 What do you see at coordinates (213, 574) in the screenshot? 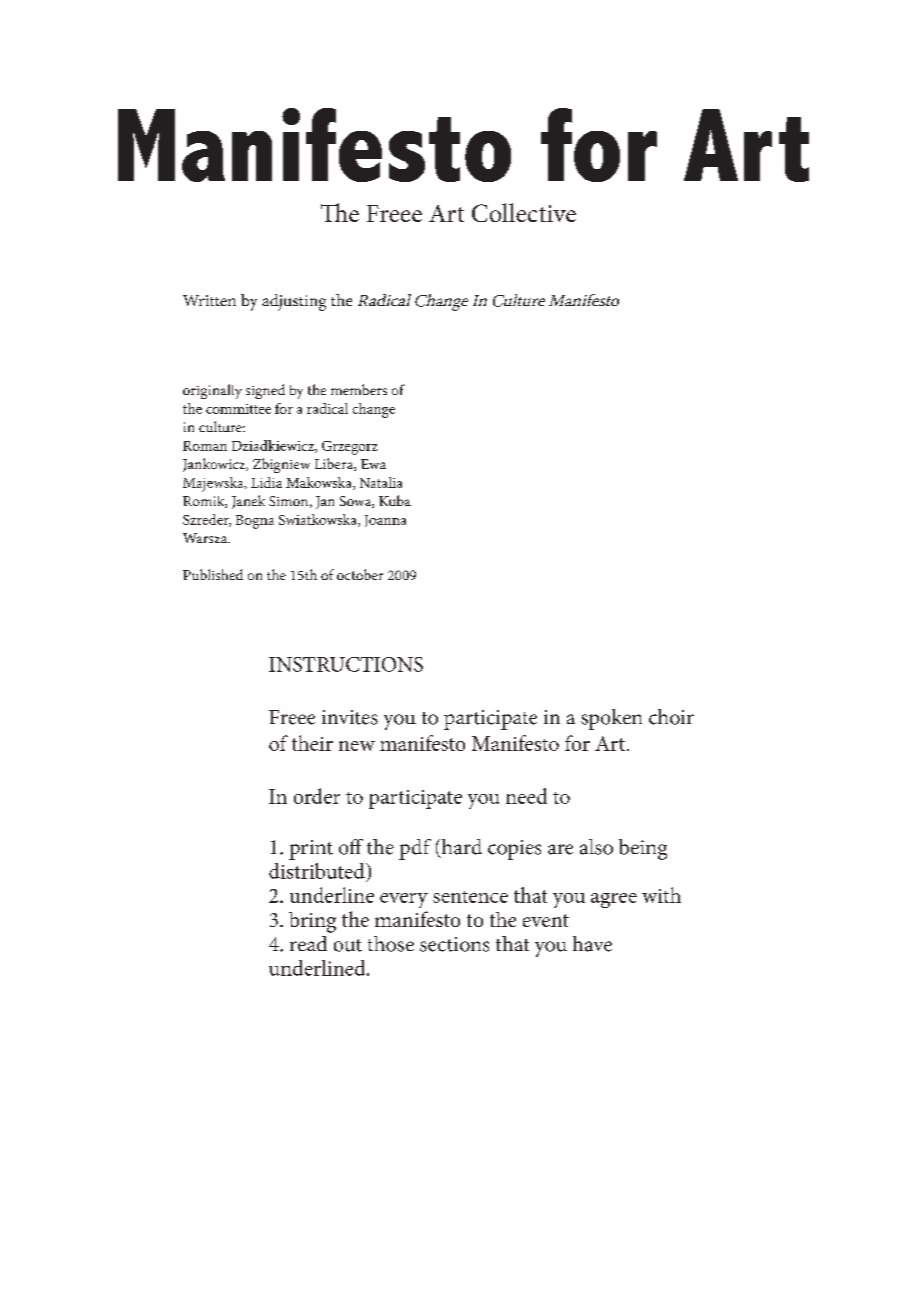
I see `Published` at bounding box center [213, 574].
